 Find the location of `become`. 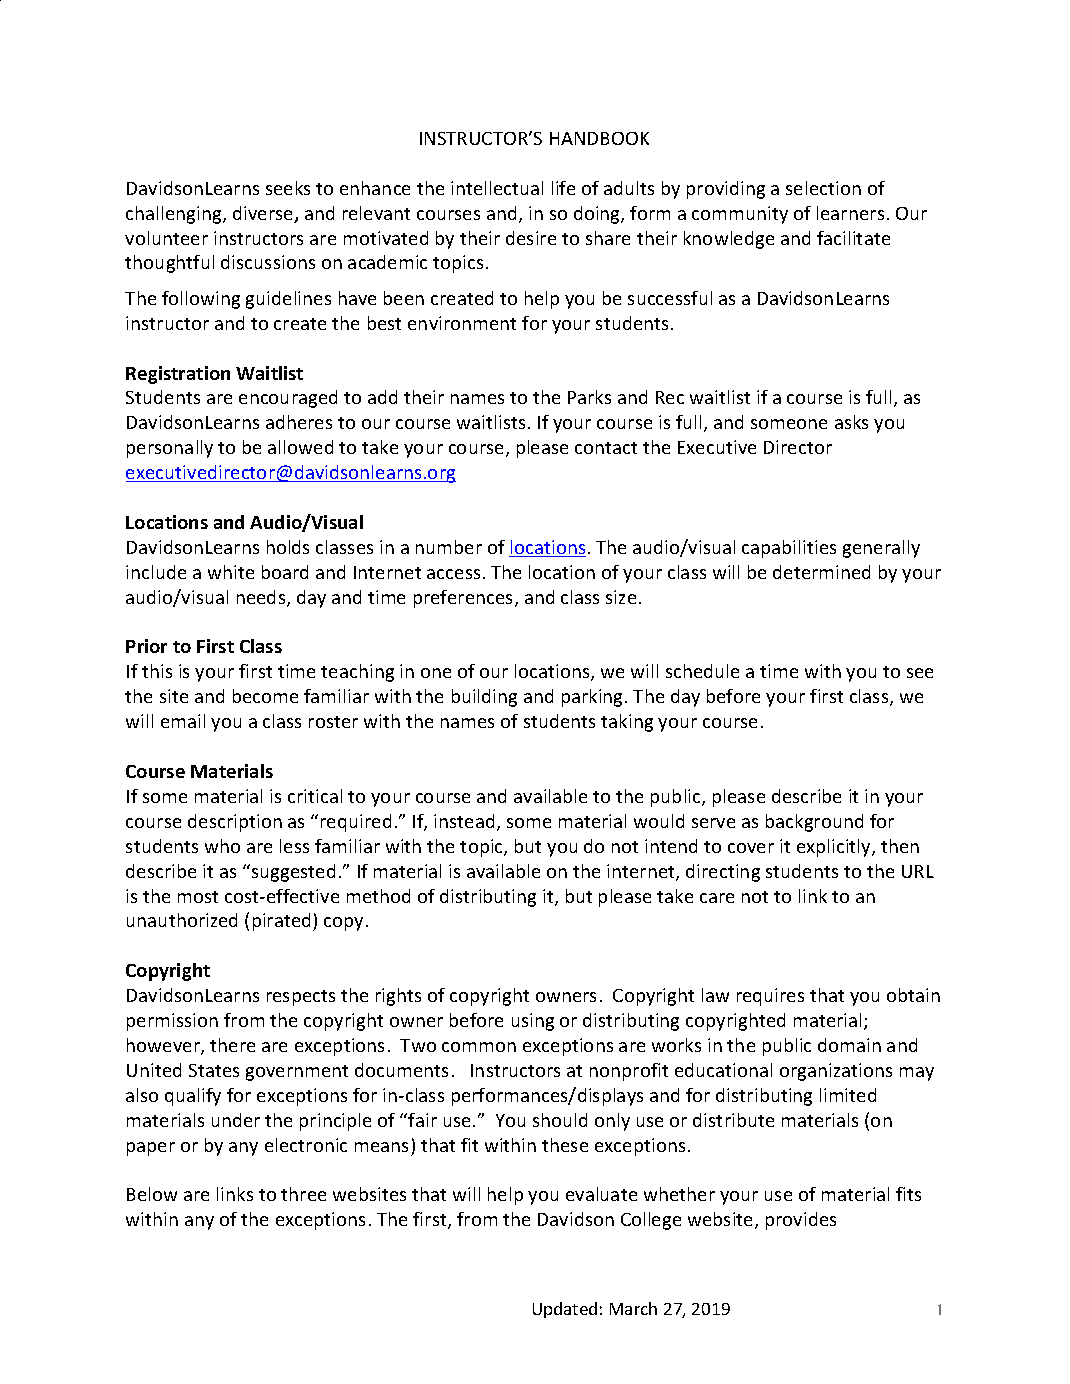

become is located at coordinates (265, 696).
